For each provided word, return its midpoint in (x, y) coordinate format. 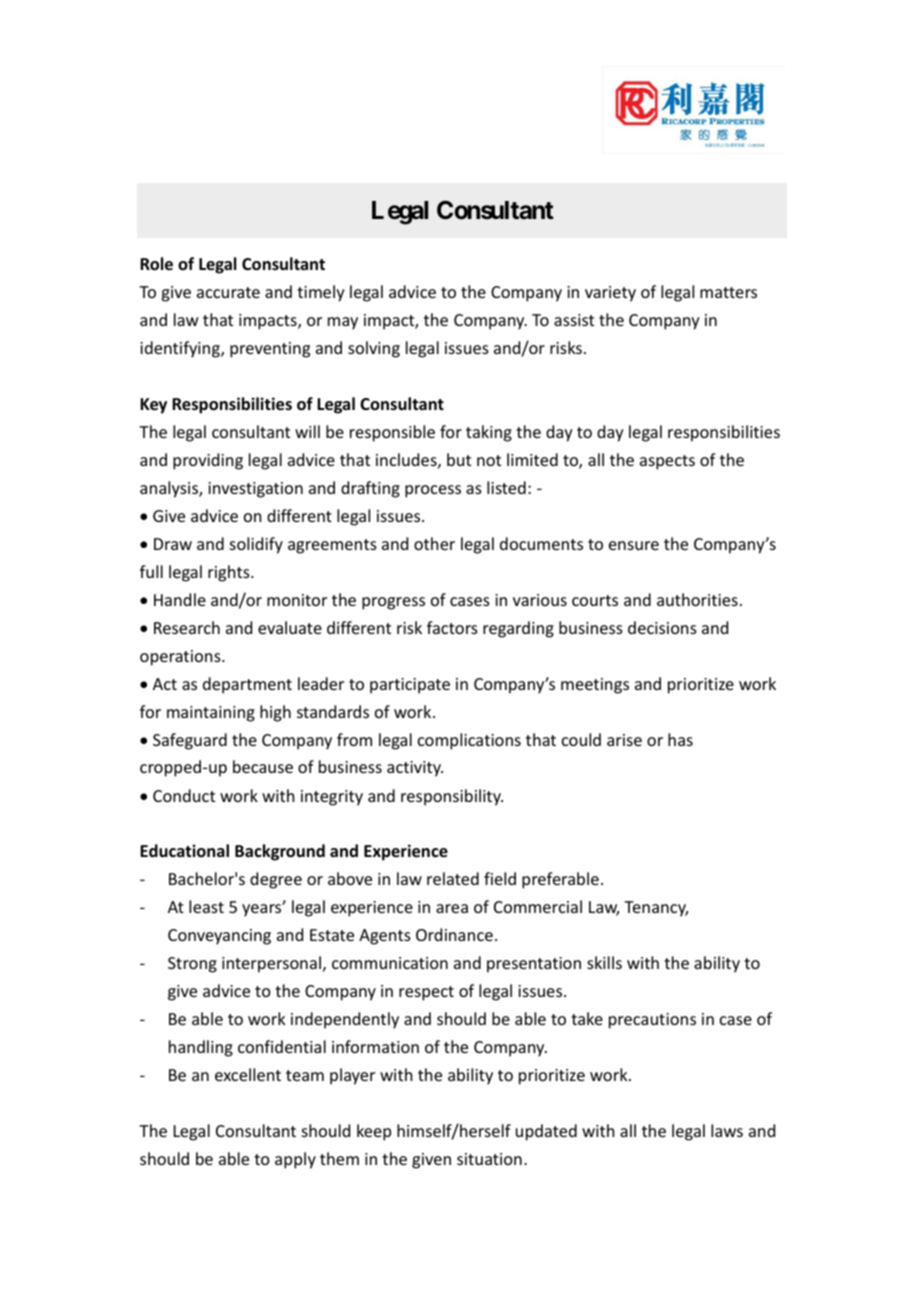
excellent (248, 1074)
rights (230, 573)
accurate (228, 292)
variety (610, 294)
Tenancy (656, 909)
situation (489, 1159)
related (453, 878)
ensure (634, 545)
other (434, 543)
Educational (184, 851)
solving (374, 349)
